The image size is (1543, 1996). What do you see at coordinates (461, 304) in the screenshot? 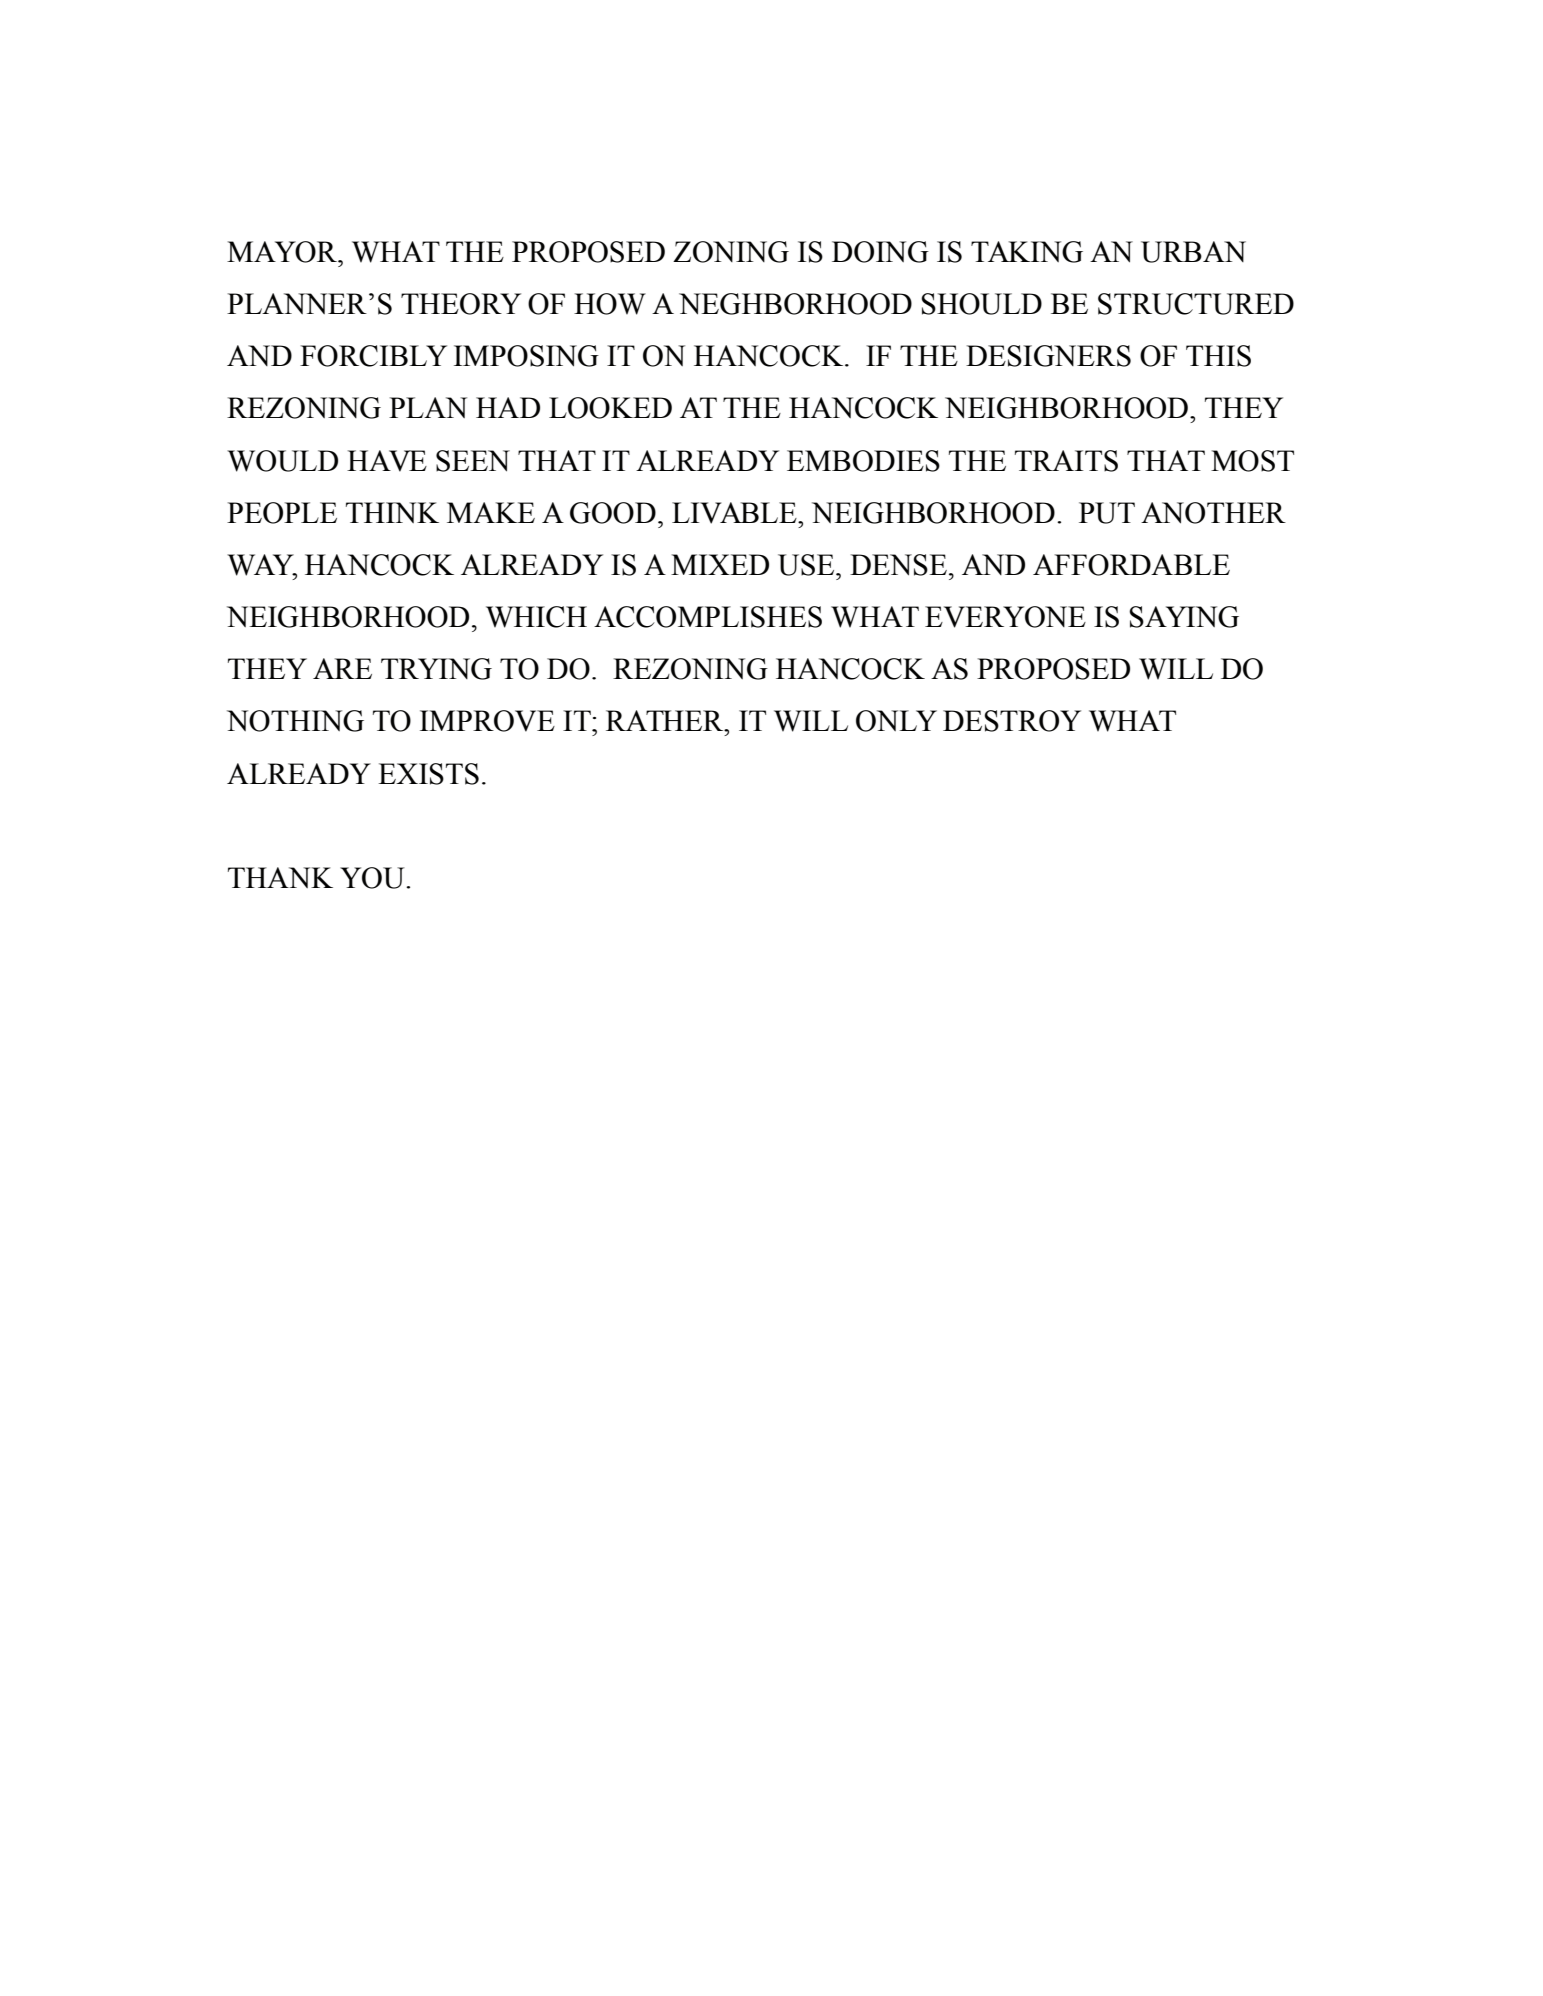
I see `THEORY` at bounding box center [461, 304].
